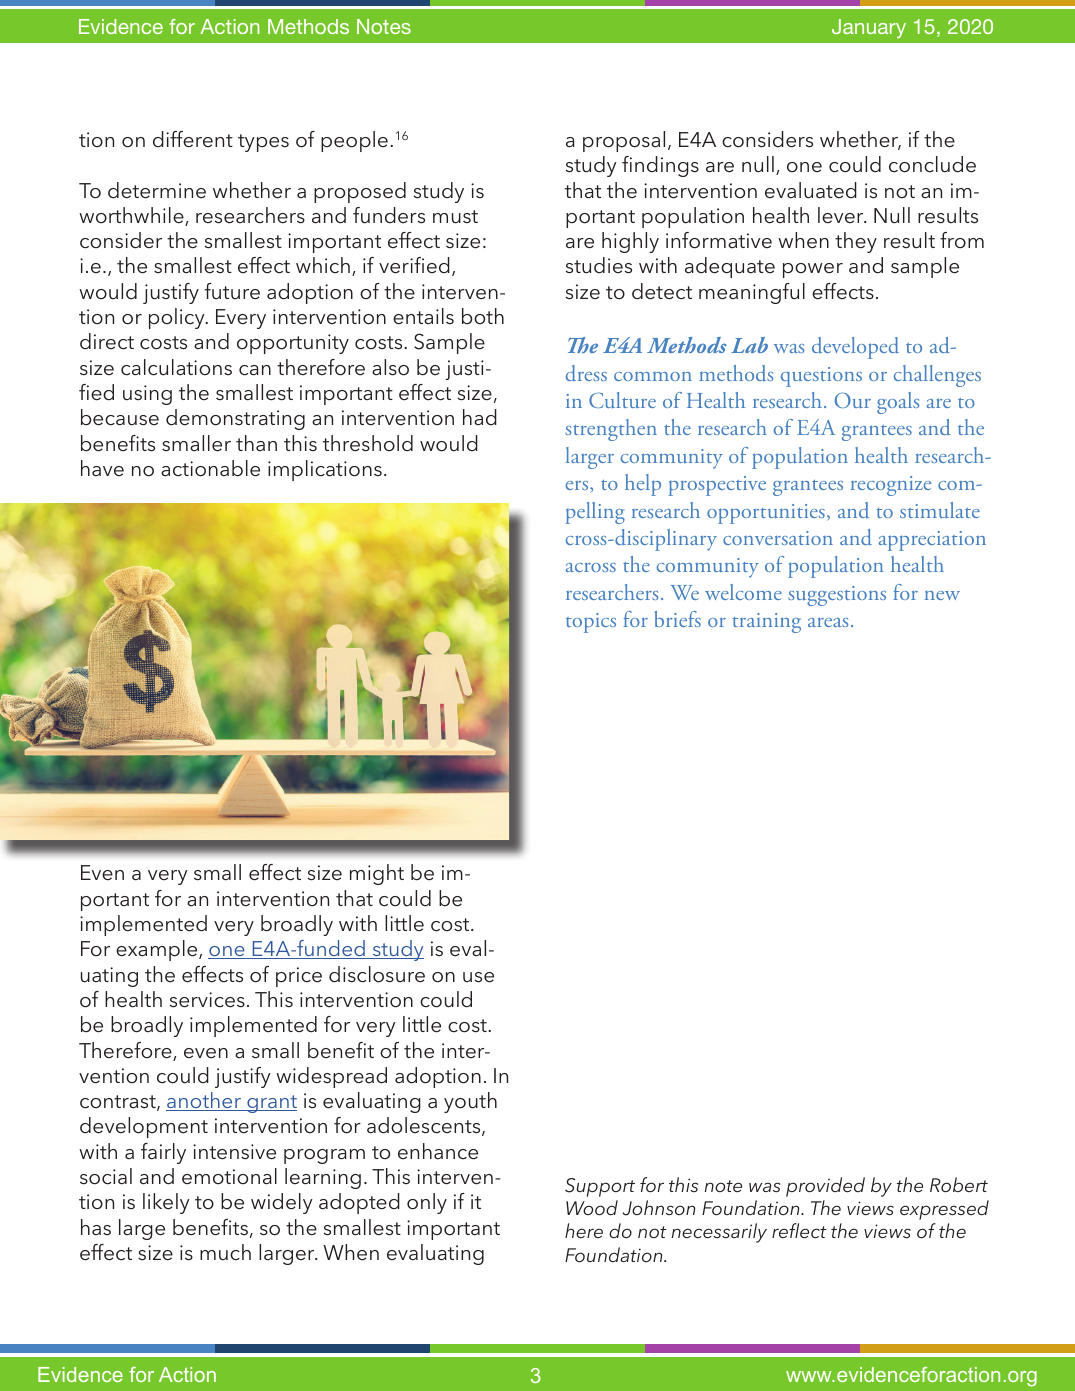 This screenshot has height=1391, width=1075. Describe the element at coordinates (828, 622) in the screenshot. I see `areas` at that location.
